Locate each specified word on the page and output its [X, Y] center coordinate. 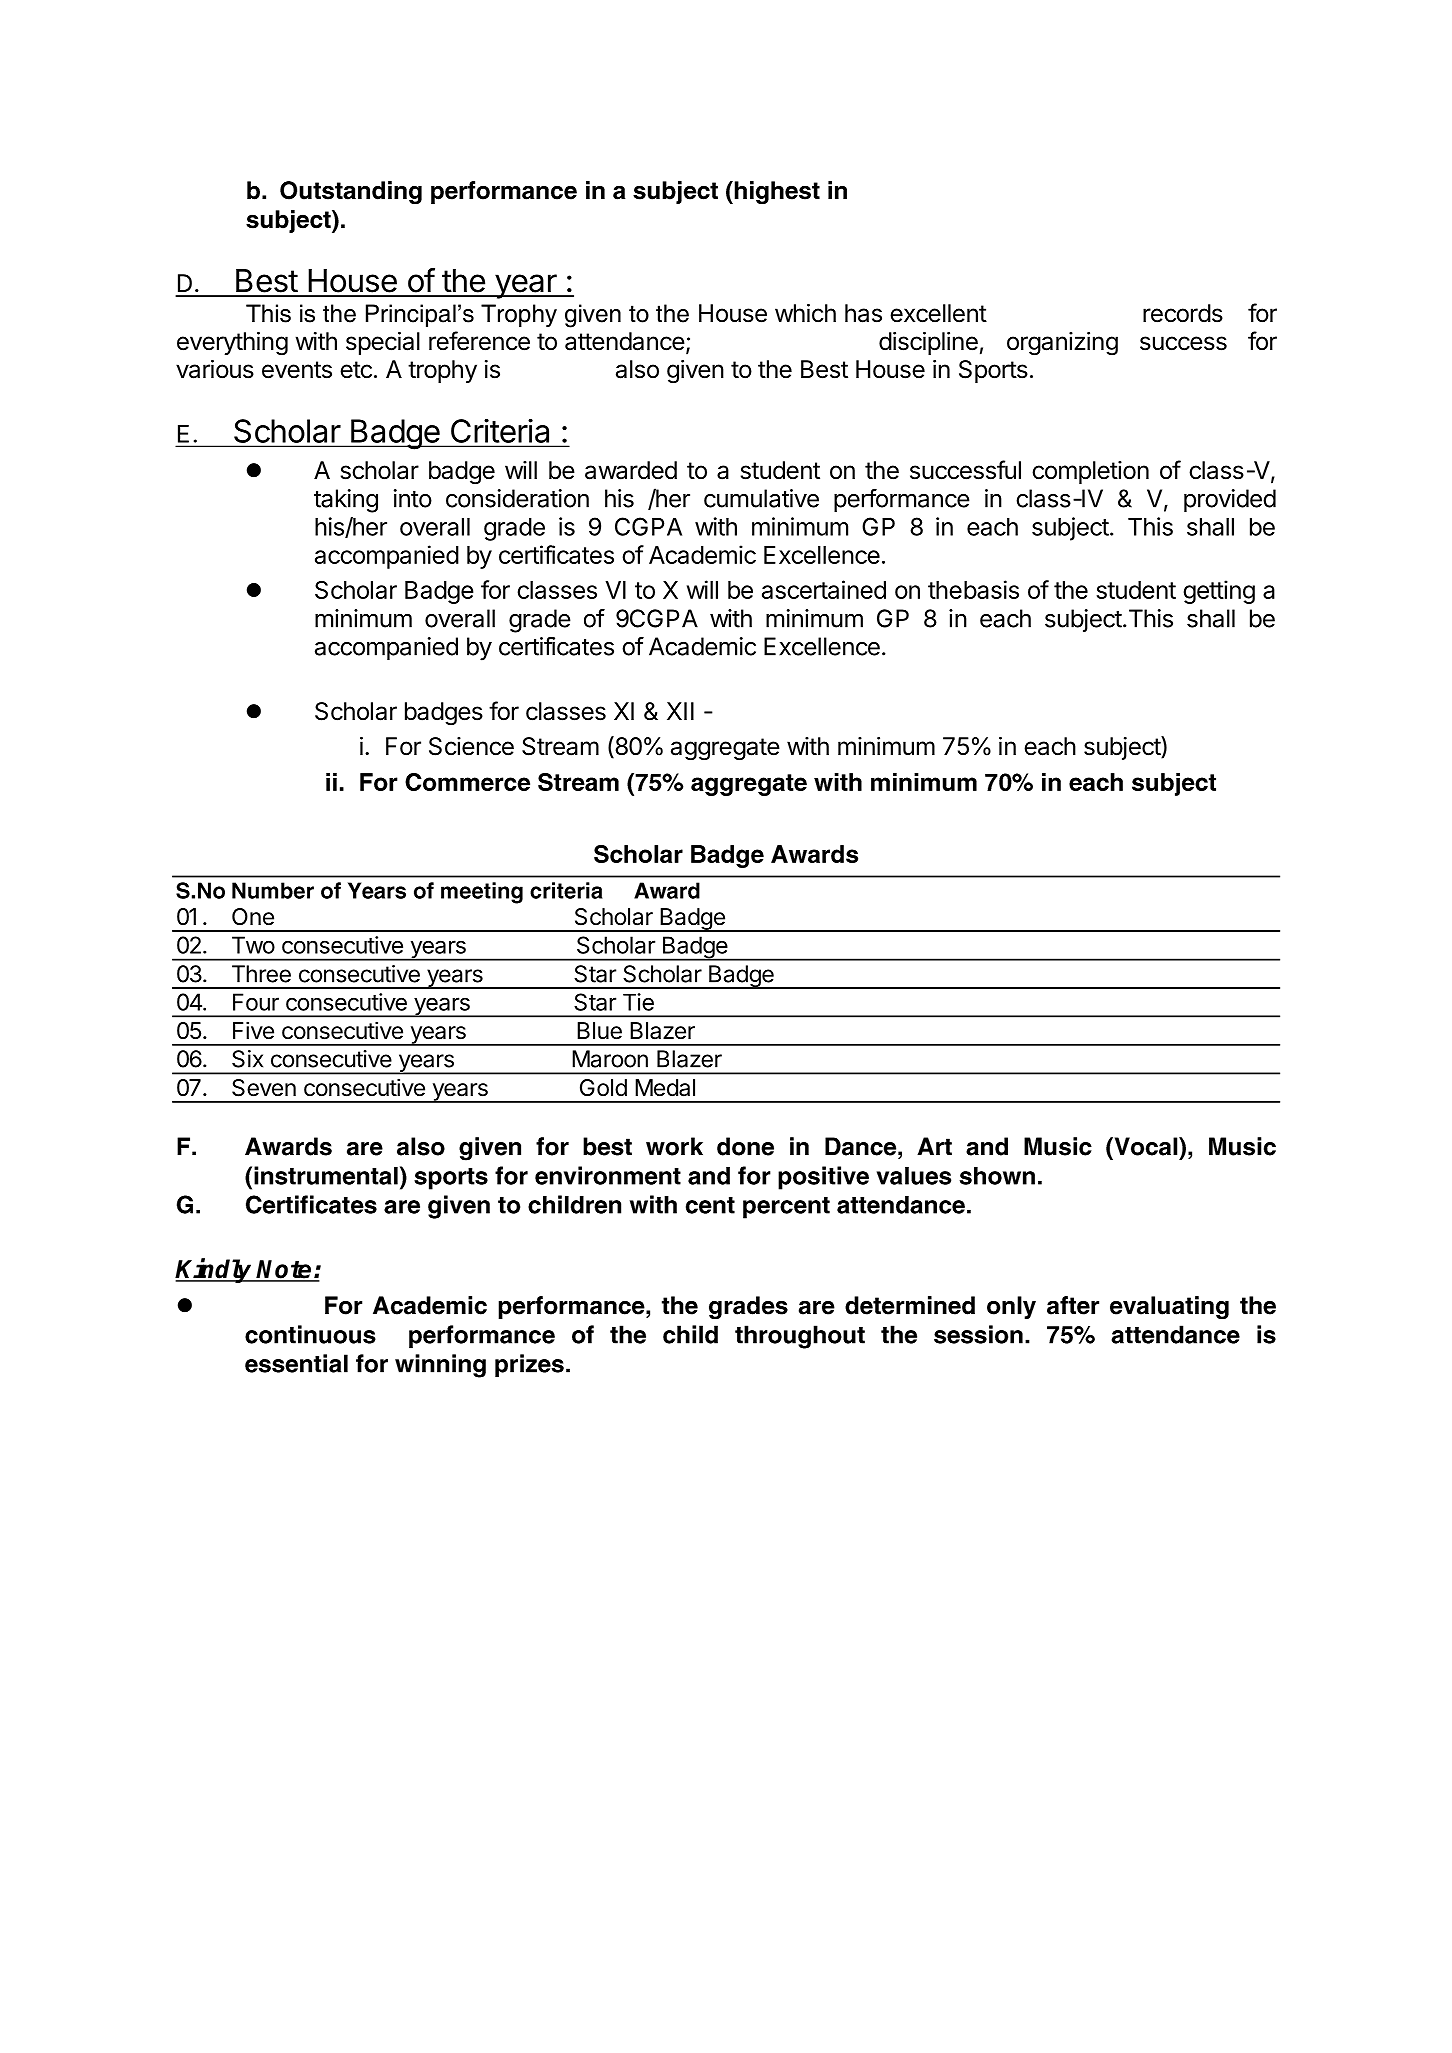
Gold [603, 1087]
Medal [665, 1088]
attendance [625, 341]
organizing [1062, 344]
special [383, 343]
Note [285, 1270]
